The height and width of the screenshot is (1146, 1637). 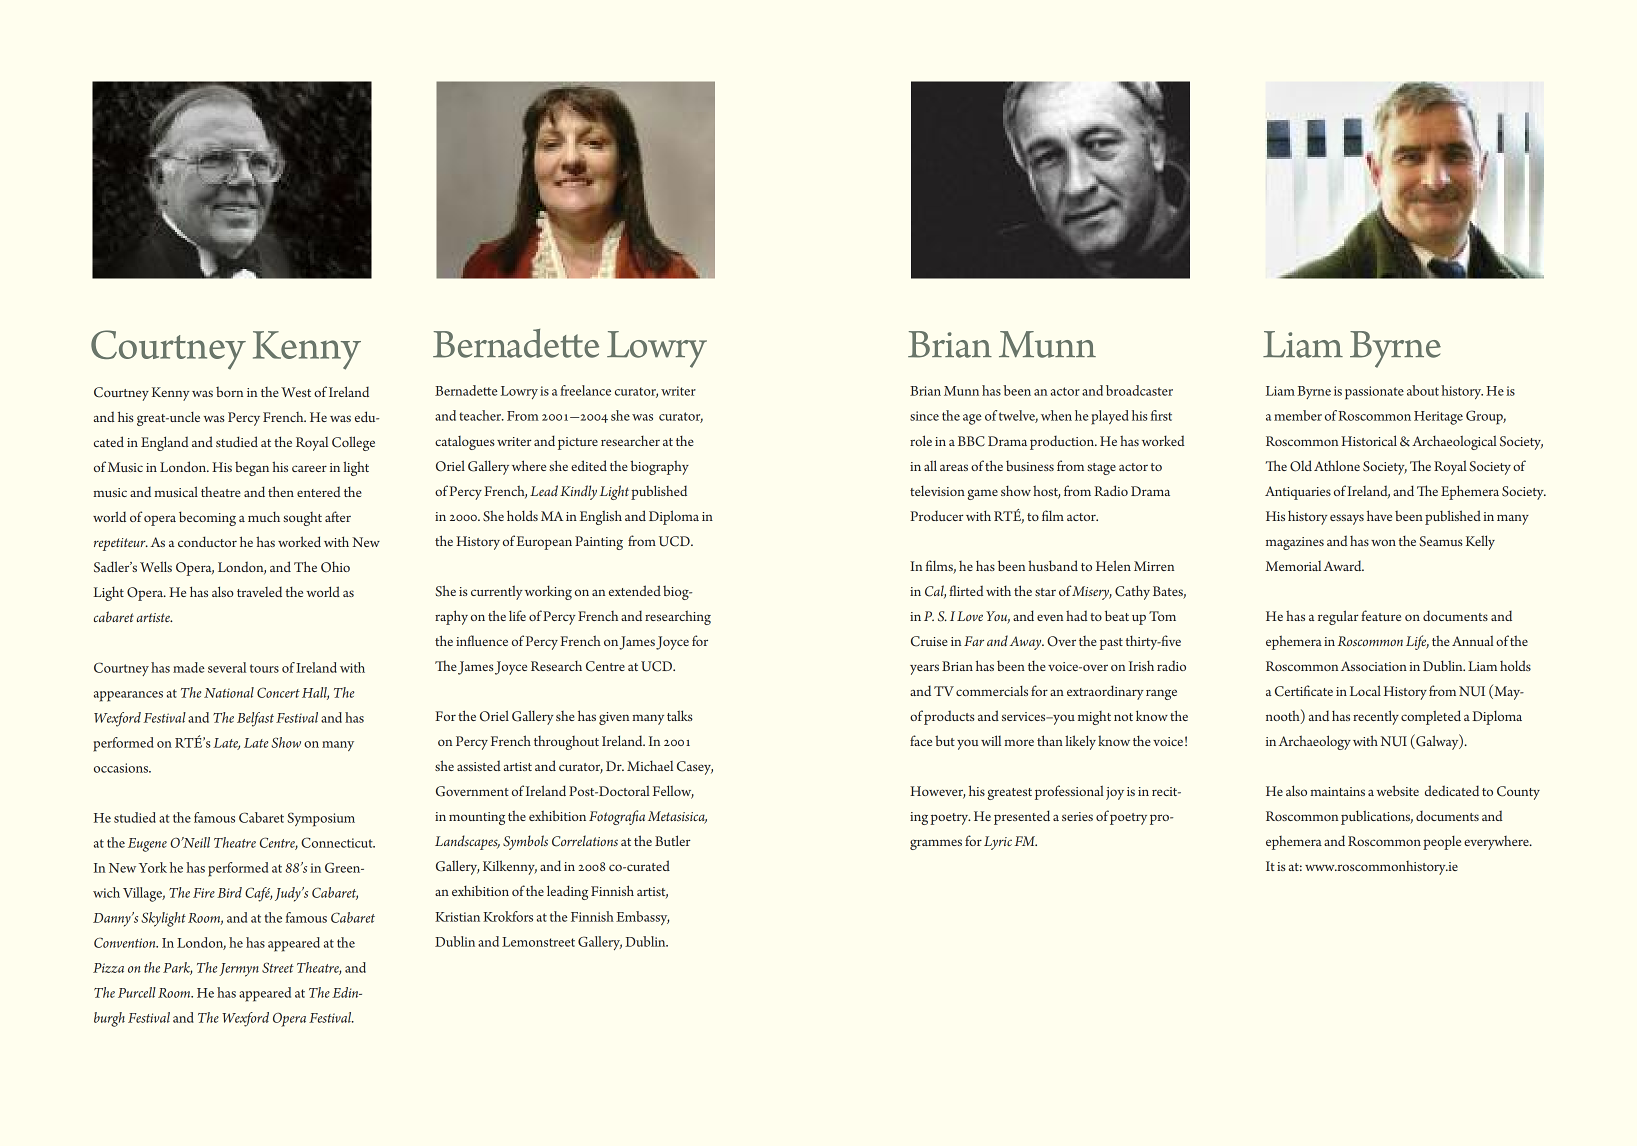 What do you see at coordinates (642, 918) in the screenshot?
I see `Embassy` at bounding box center [642, 918].
